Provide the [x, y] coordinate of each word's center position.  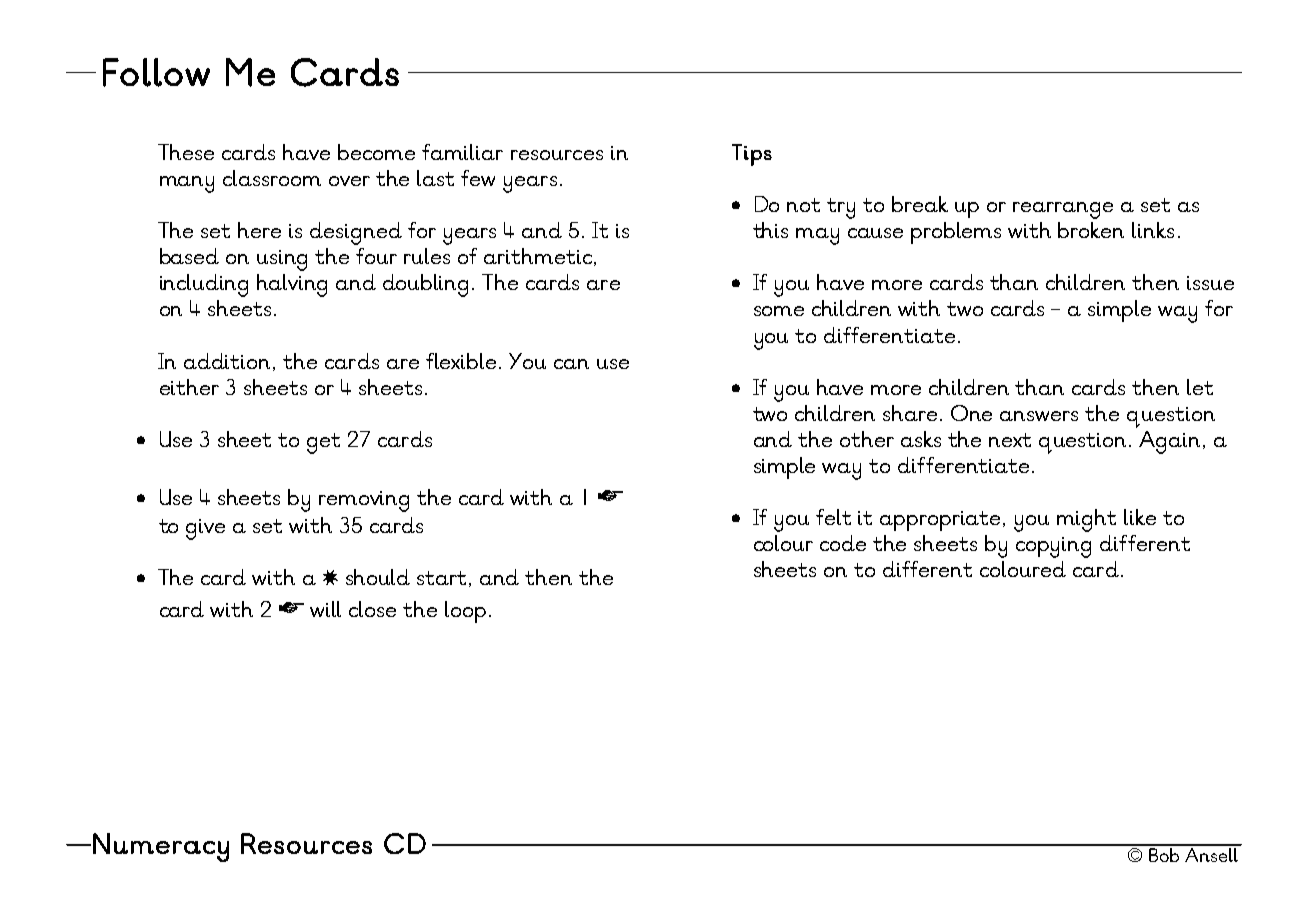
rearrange [1063, 212]
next [1010, 440]
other [867, 439]
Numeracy [161, 847]
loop [465, 612]
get [323, 443]
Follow [156, 72]
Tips [752, 155]
